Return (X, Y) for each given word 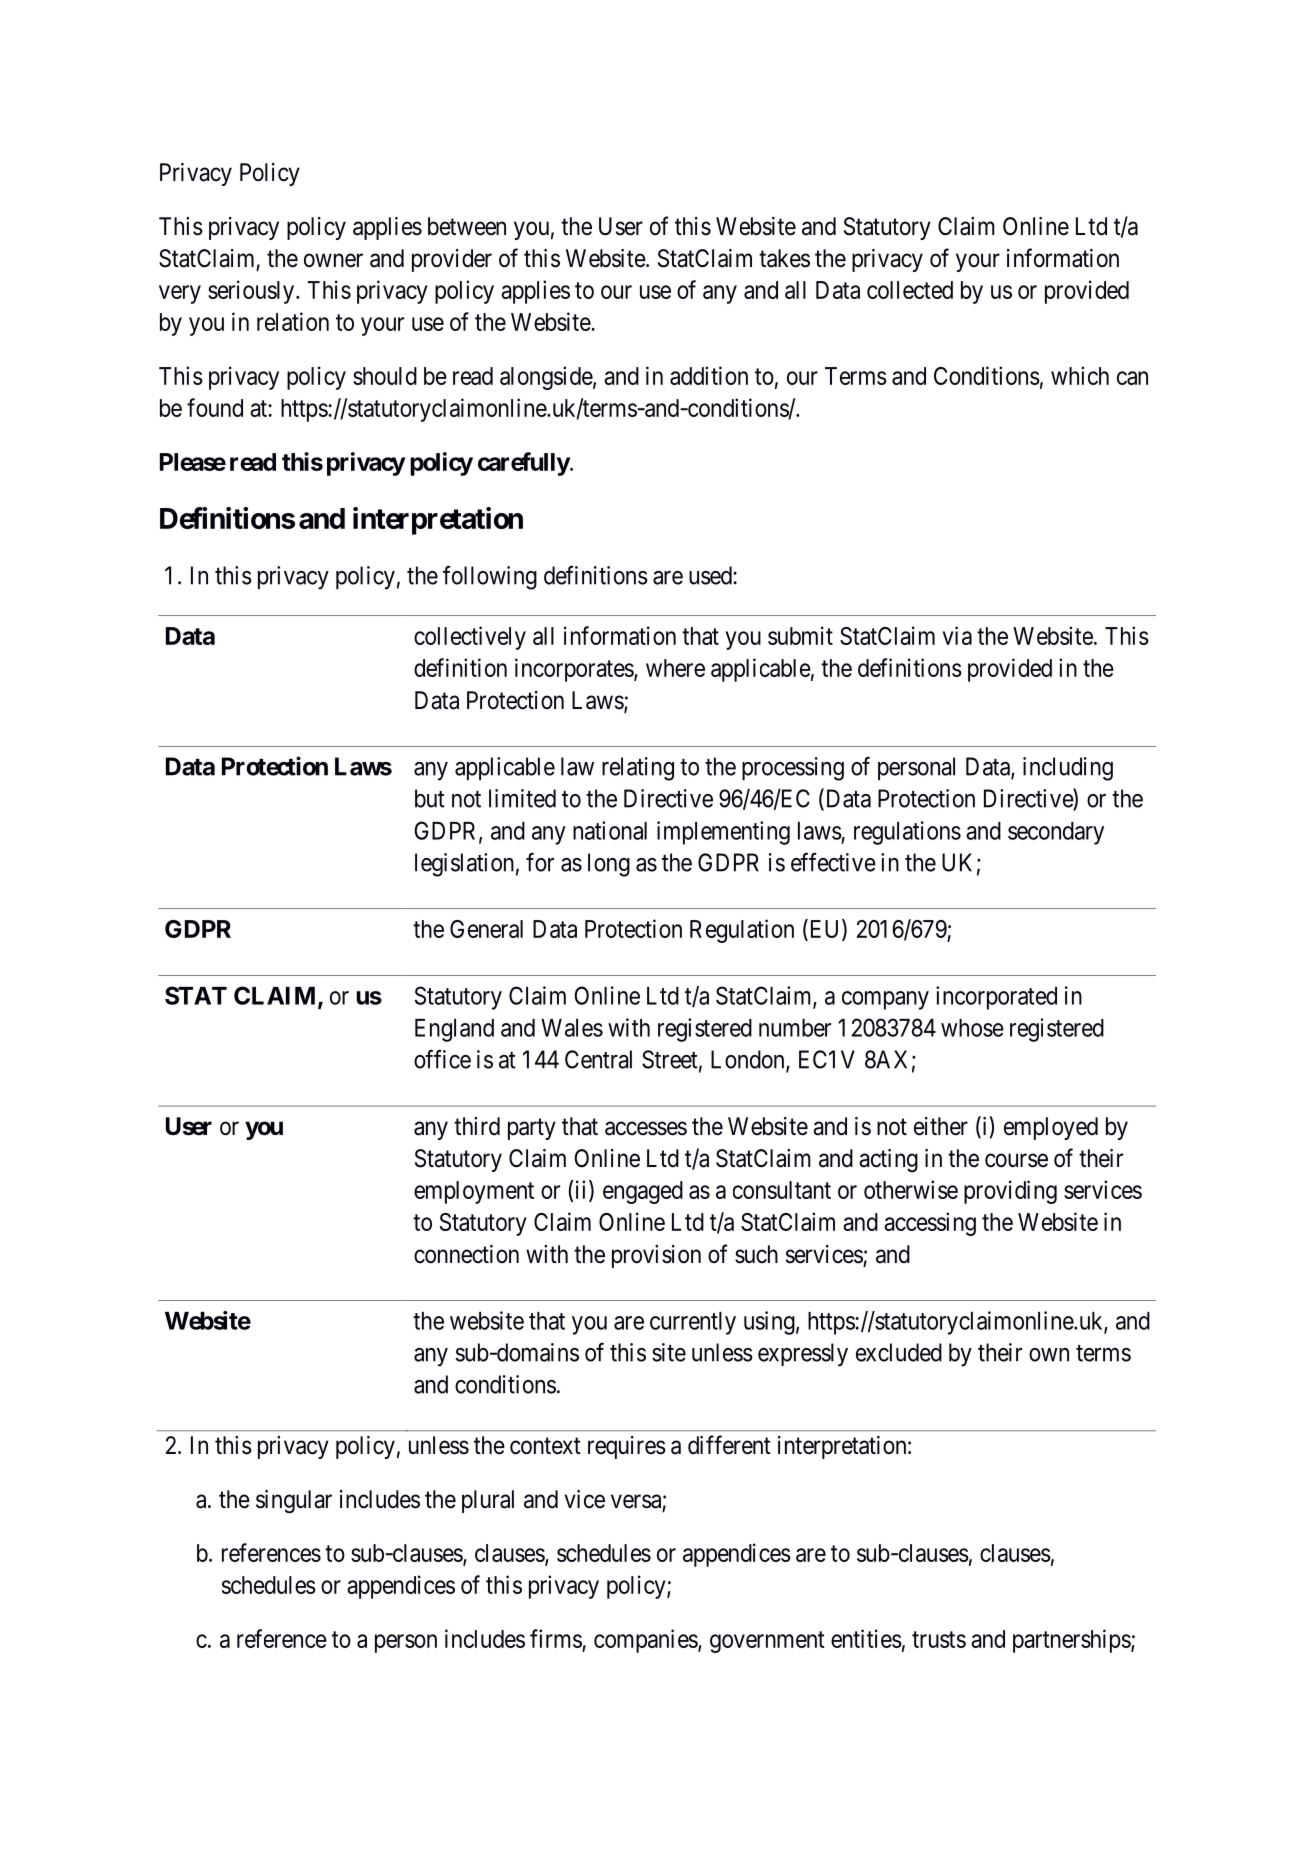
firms (556, 1638)
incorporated (996, 998)
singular (294, 1502)
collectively (470, 638)
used (711, 575)
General (486, 929)
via (957, 635)
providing (1010, 1192)
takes (784, 258)
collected (910, 290)
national (610, 830)
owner (333, 260)
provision (656, 1256)
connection (466, 1254)
